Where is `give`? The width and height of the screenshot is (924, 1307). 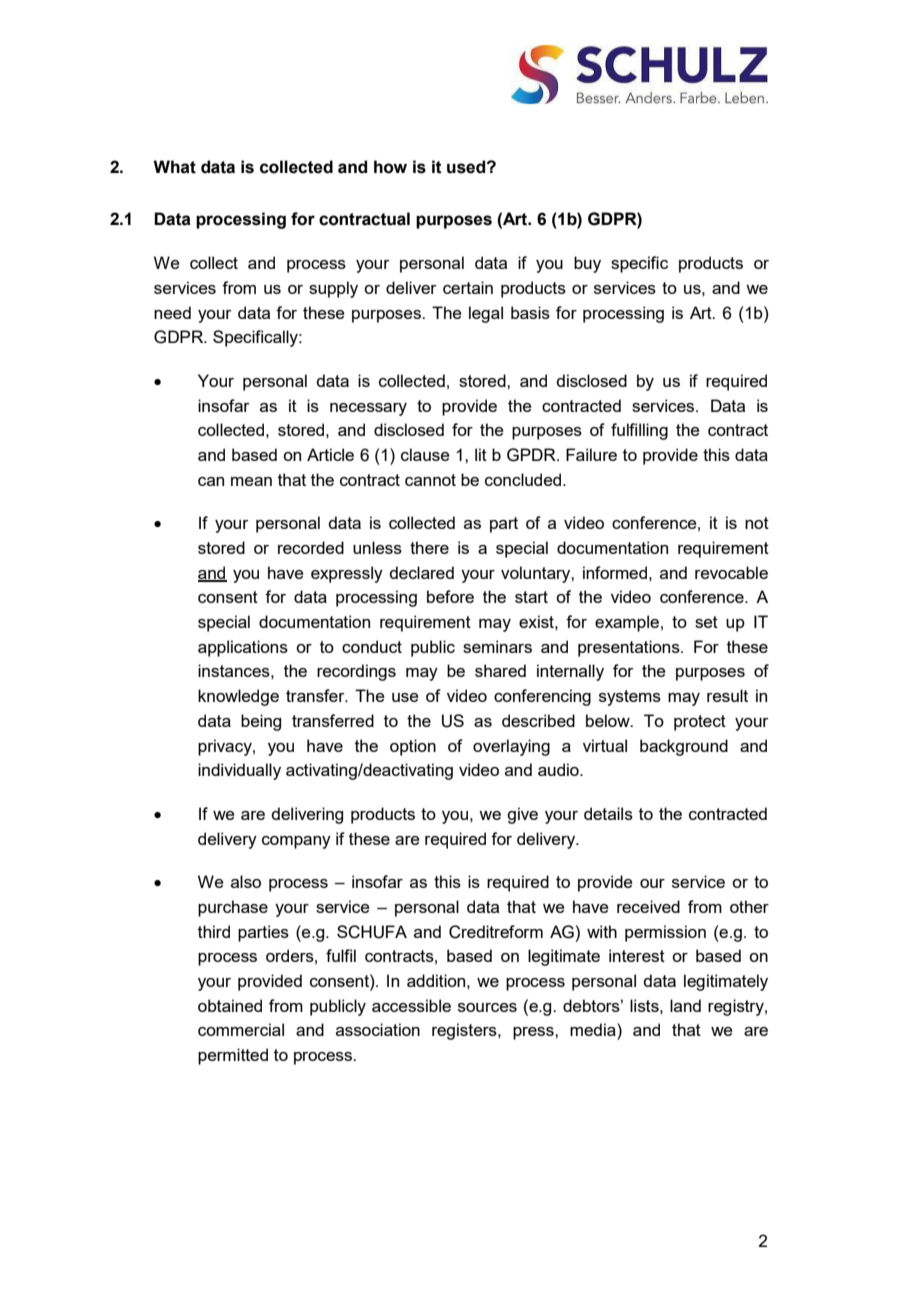 give is located at coordinates (522, 815).
